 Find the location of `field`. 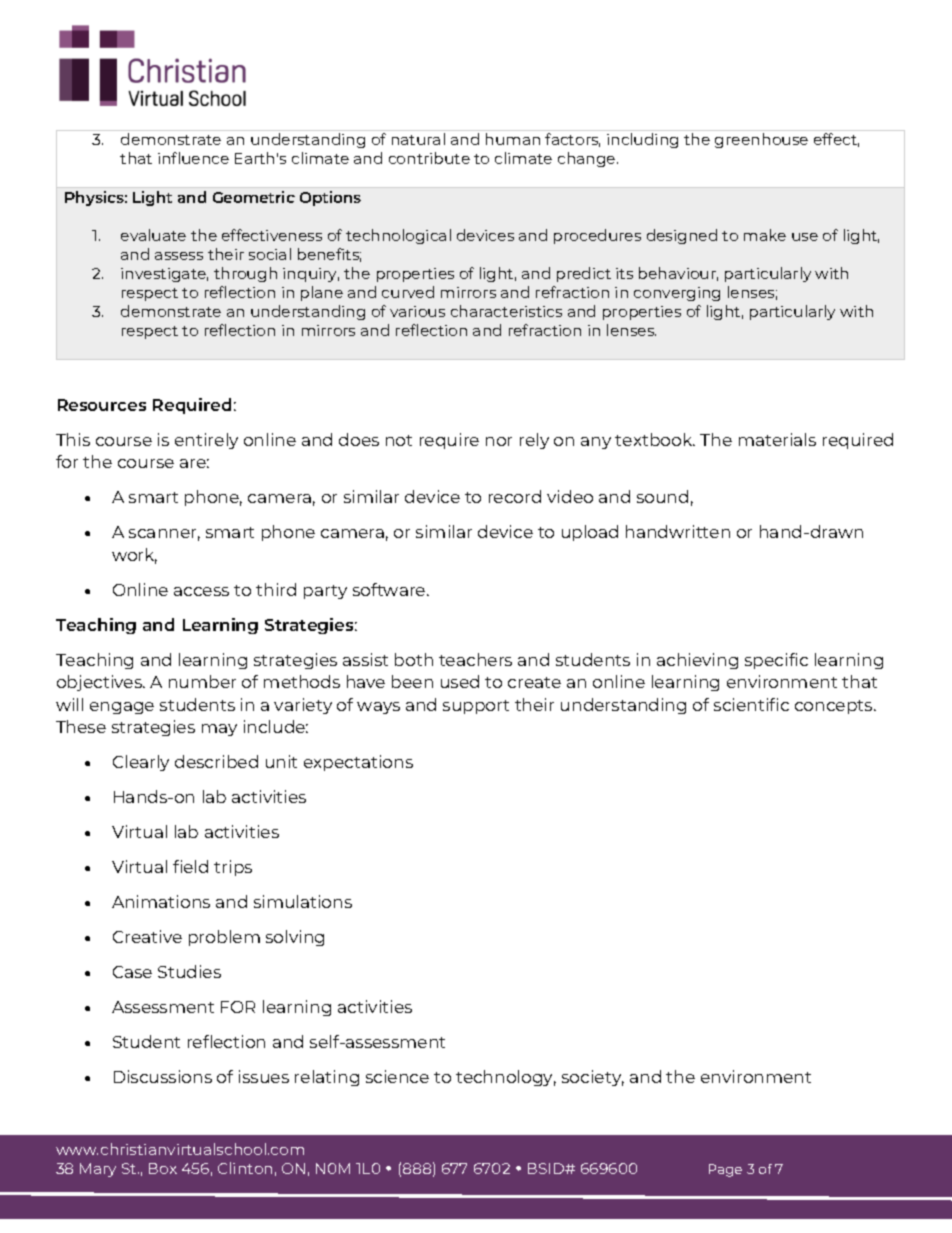

field is located at coordinates (190, 866).
